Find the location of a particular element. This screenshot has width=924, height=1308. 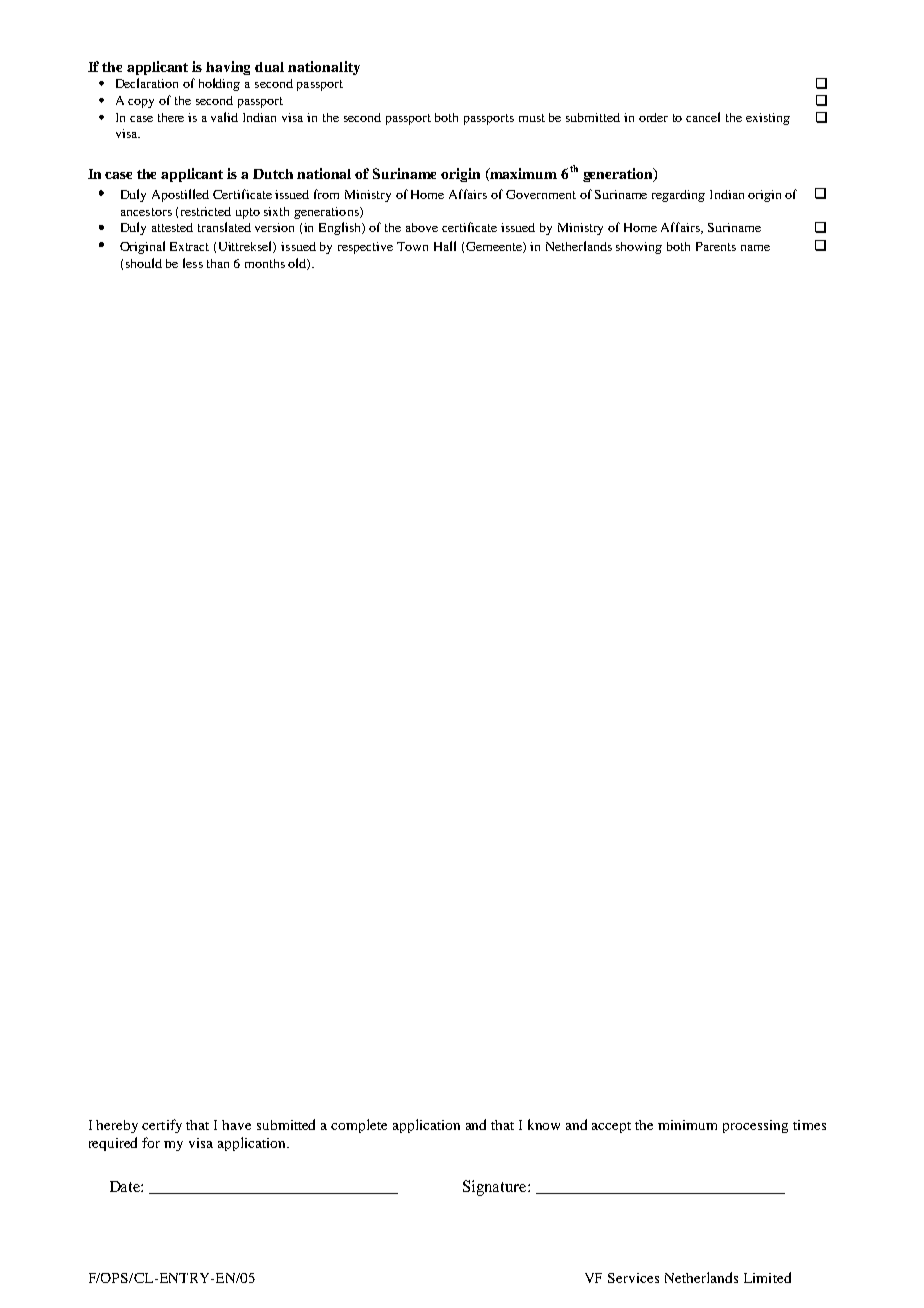

Parents is located at coordinates (716, 246).
